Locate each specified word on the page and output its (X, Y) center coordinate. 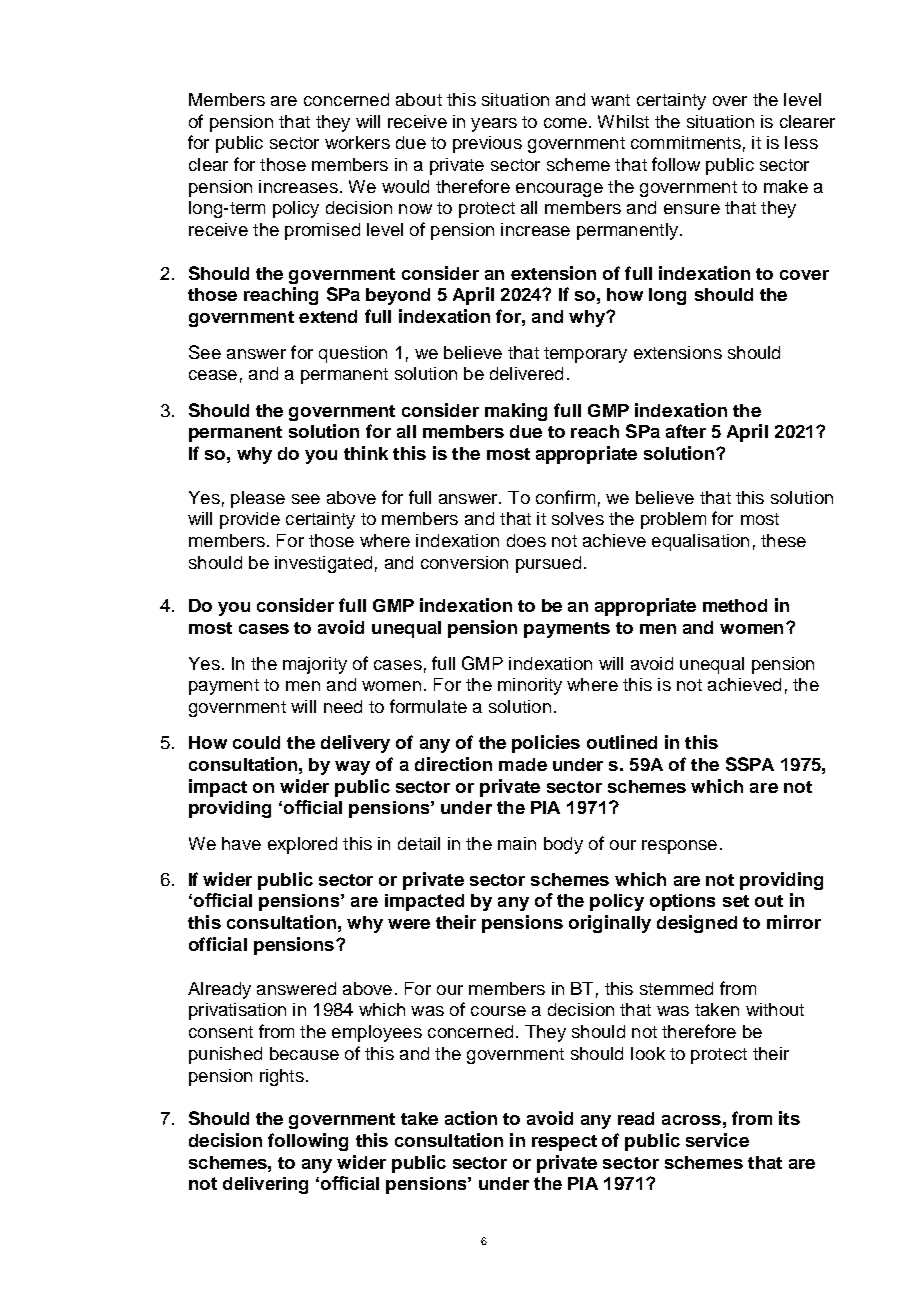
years (494, 125)
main (517, 843)
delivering (265, 1185)
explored (302, 845)
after (686, 431)
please (258, 499)
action (471, 1118)
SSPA (750, 764)
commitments (686, 142)
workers (357, 142)
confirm (565, 497)
